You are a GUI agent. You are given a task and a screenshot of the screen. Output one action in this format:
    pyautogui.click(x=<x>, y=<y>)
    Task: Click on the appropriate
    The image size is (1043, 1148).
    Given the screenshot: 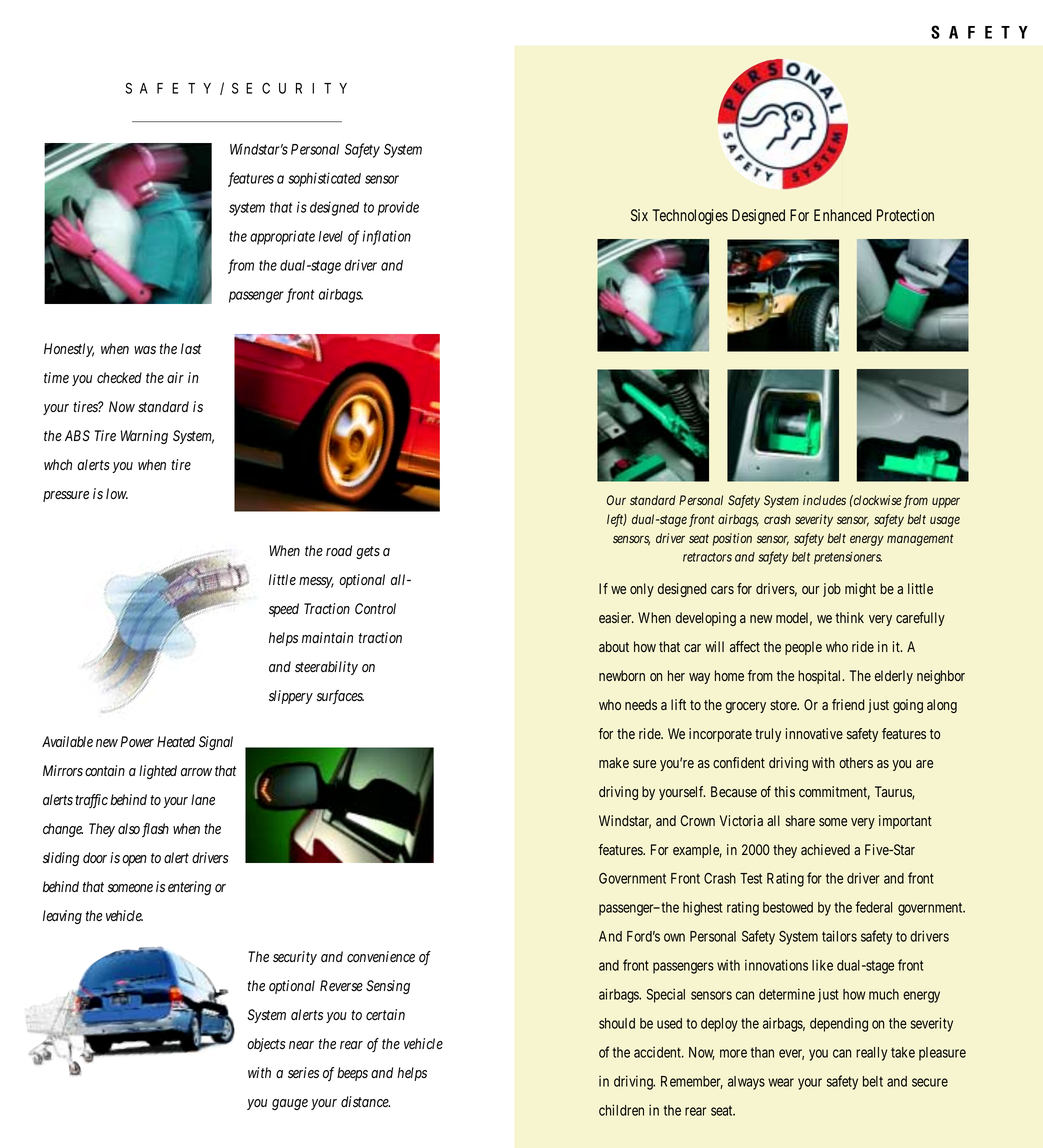 What is the action you would take?
    pyautogui.click(x=282, y=237)
